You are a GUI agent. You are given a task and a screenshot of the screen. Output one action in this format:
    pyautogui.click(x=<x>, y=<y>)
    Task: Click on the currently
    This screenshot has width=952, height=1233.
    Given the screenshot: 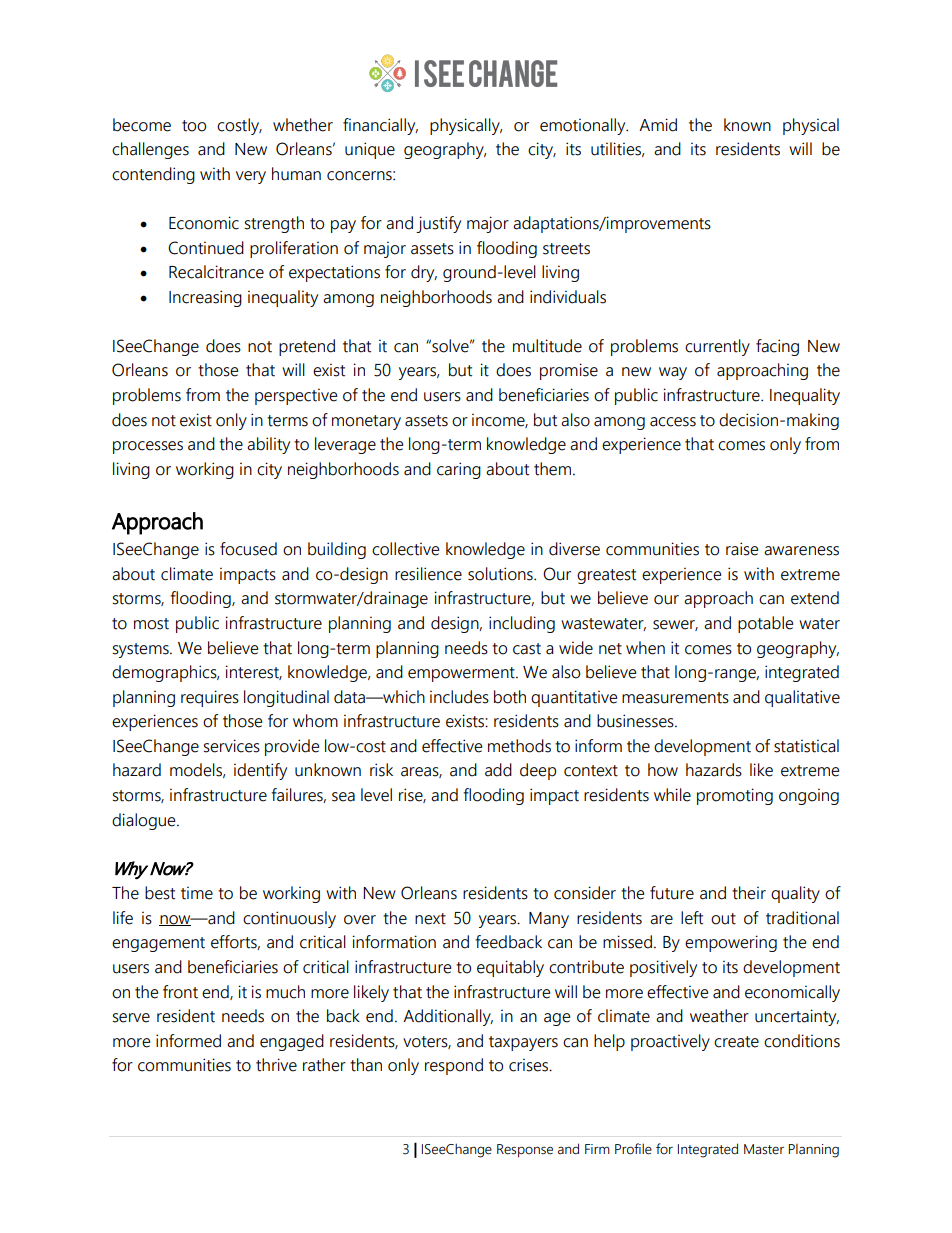 What is the action you would take?
    pyautogui.click(x=717, y=347)
